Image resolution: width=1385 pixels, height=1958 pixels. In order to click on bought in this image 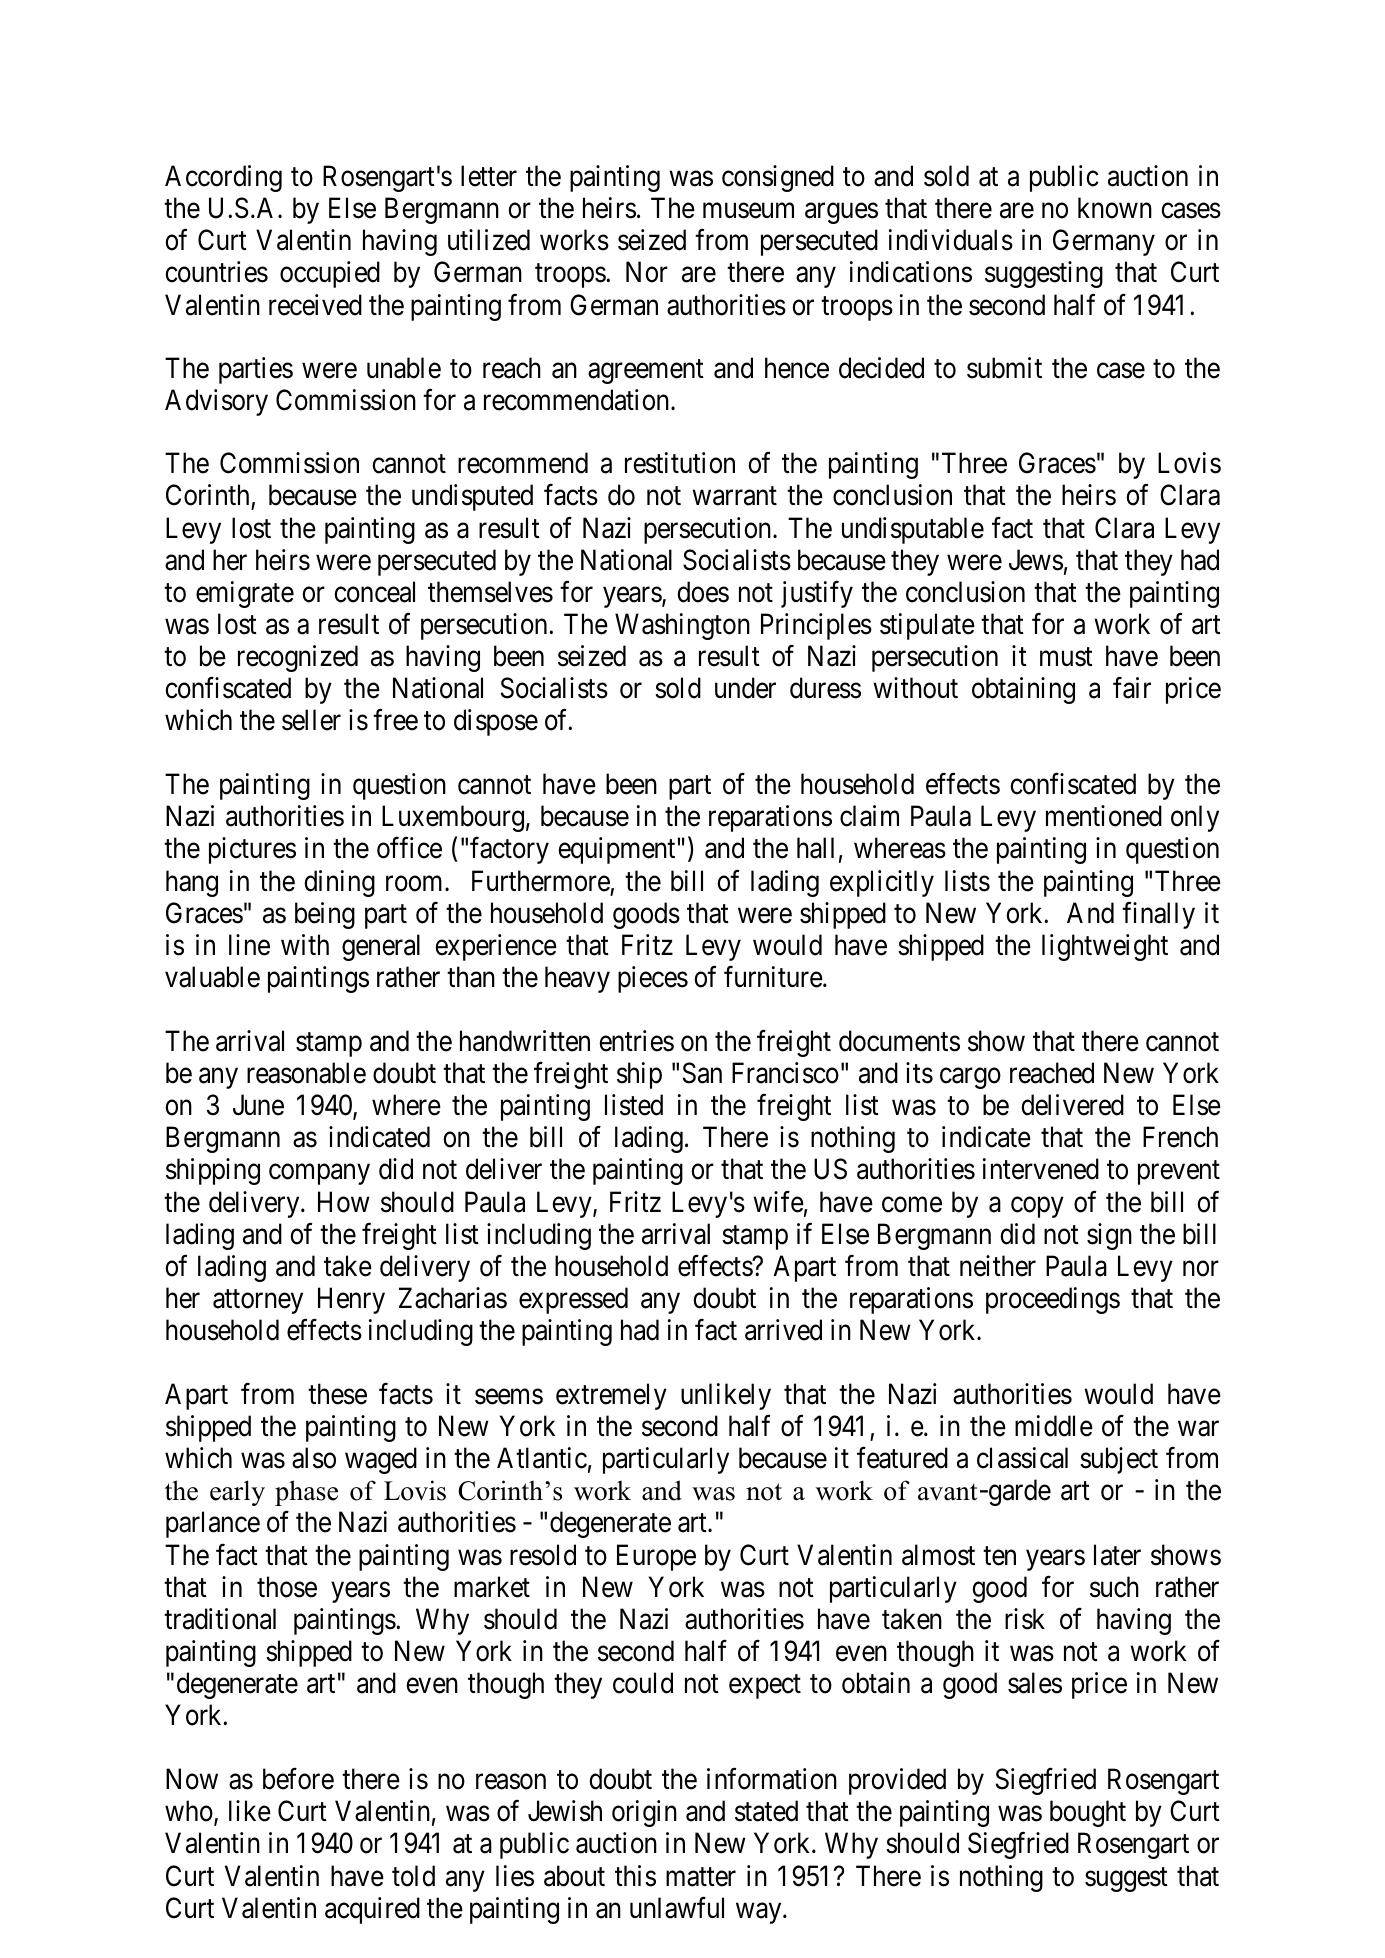, I will do `click(1088, 1813)`.
